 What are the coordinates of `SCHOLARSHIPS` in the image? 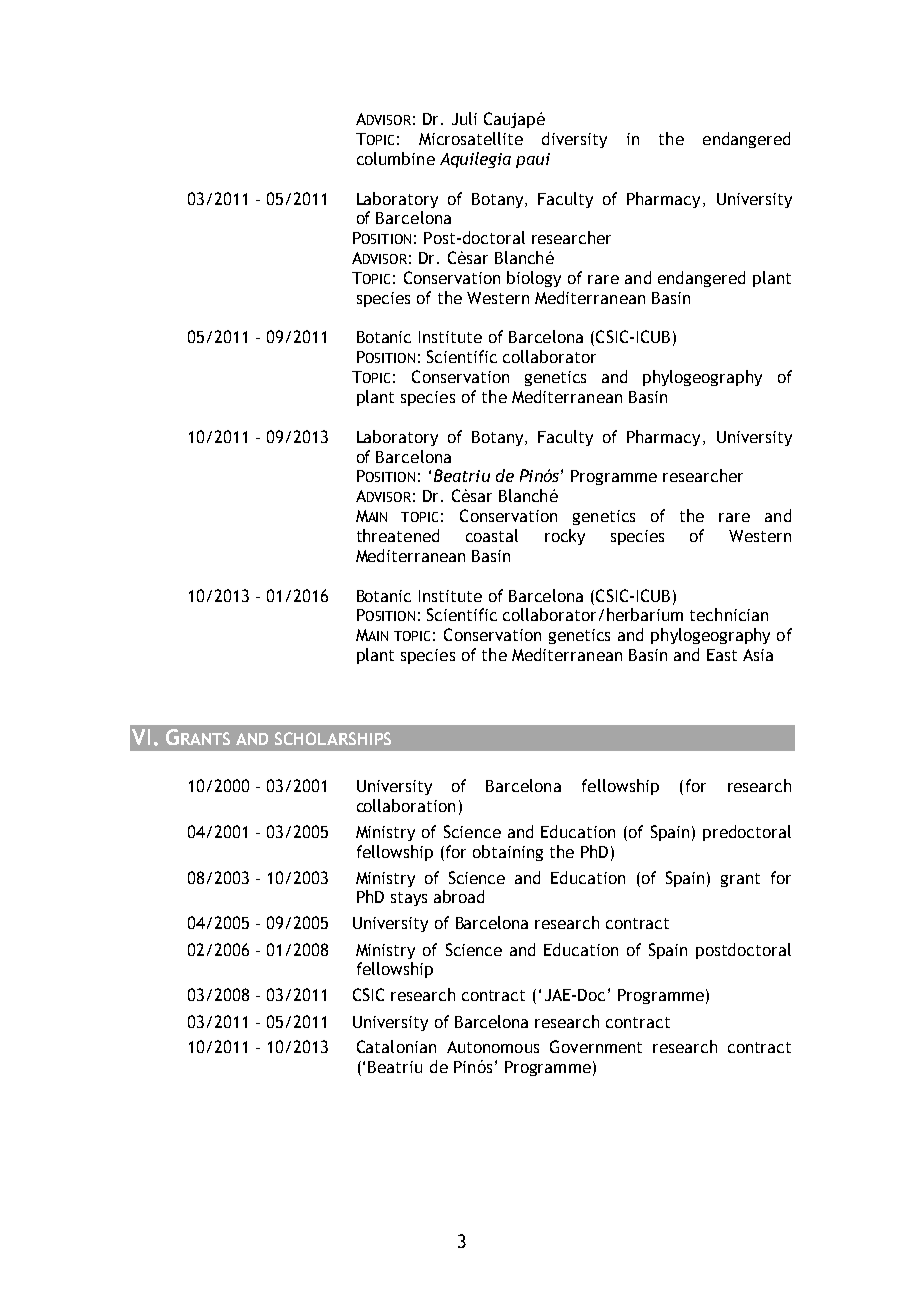 It's located at (333, 738).
